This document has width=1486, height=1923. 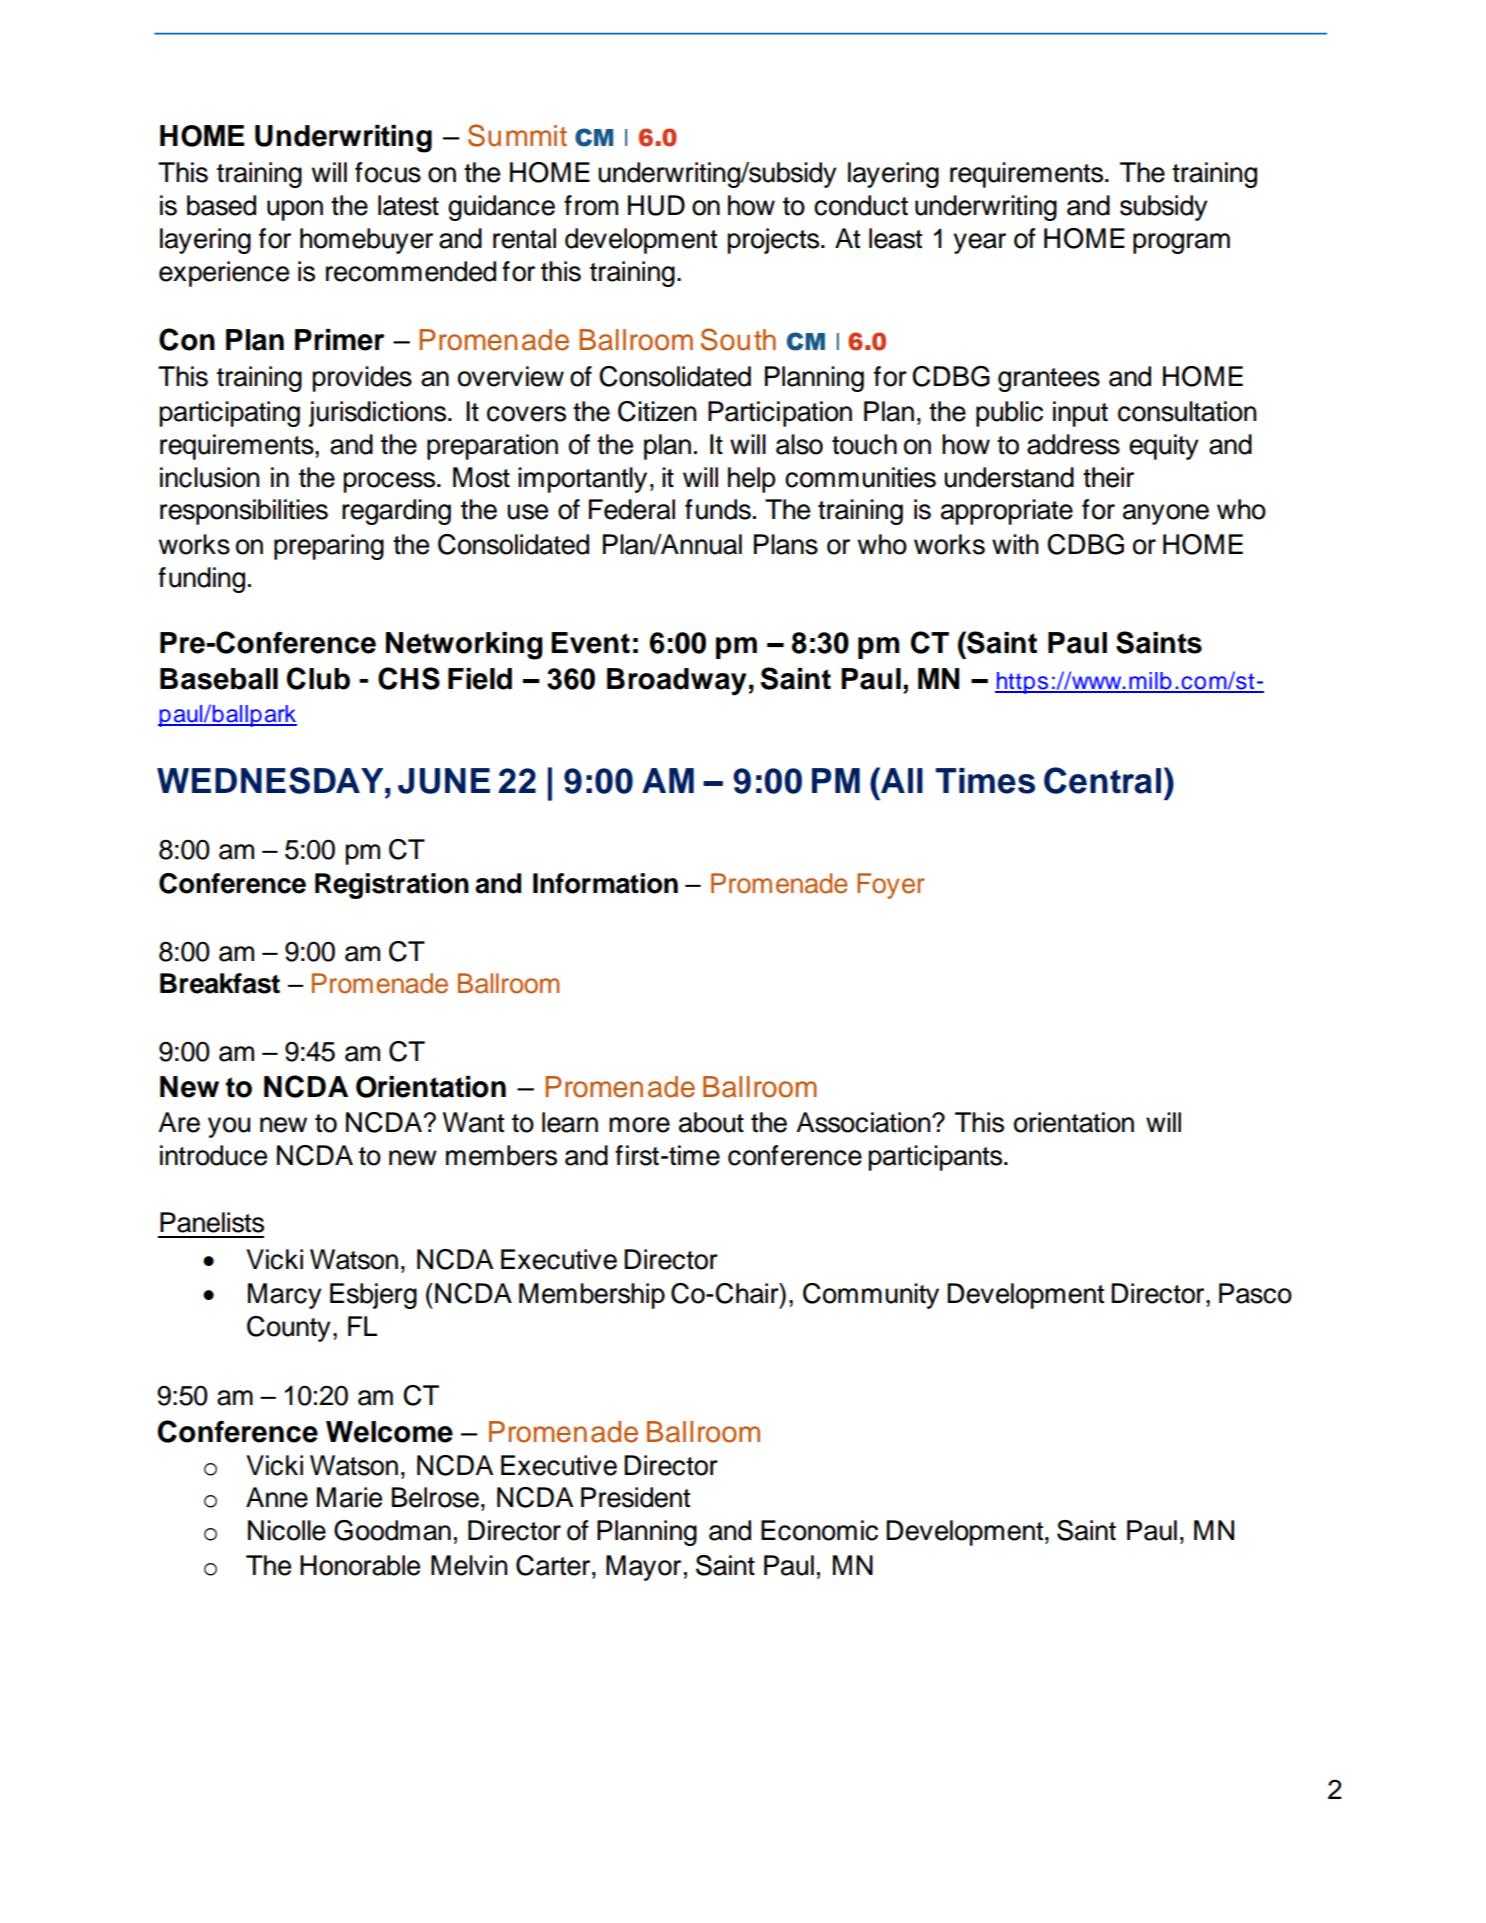 I want to click on with, so click(x=1015, y=544).
